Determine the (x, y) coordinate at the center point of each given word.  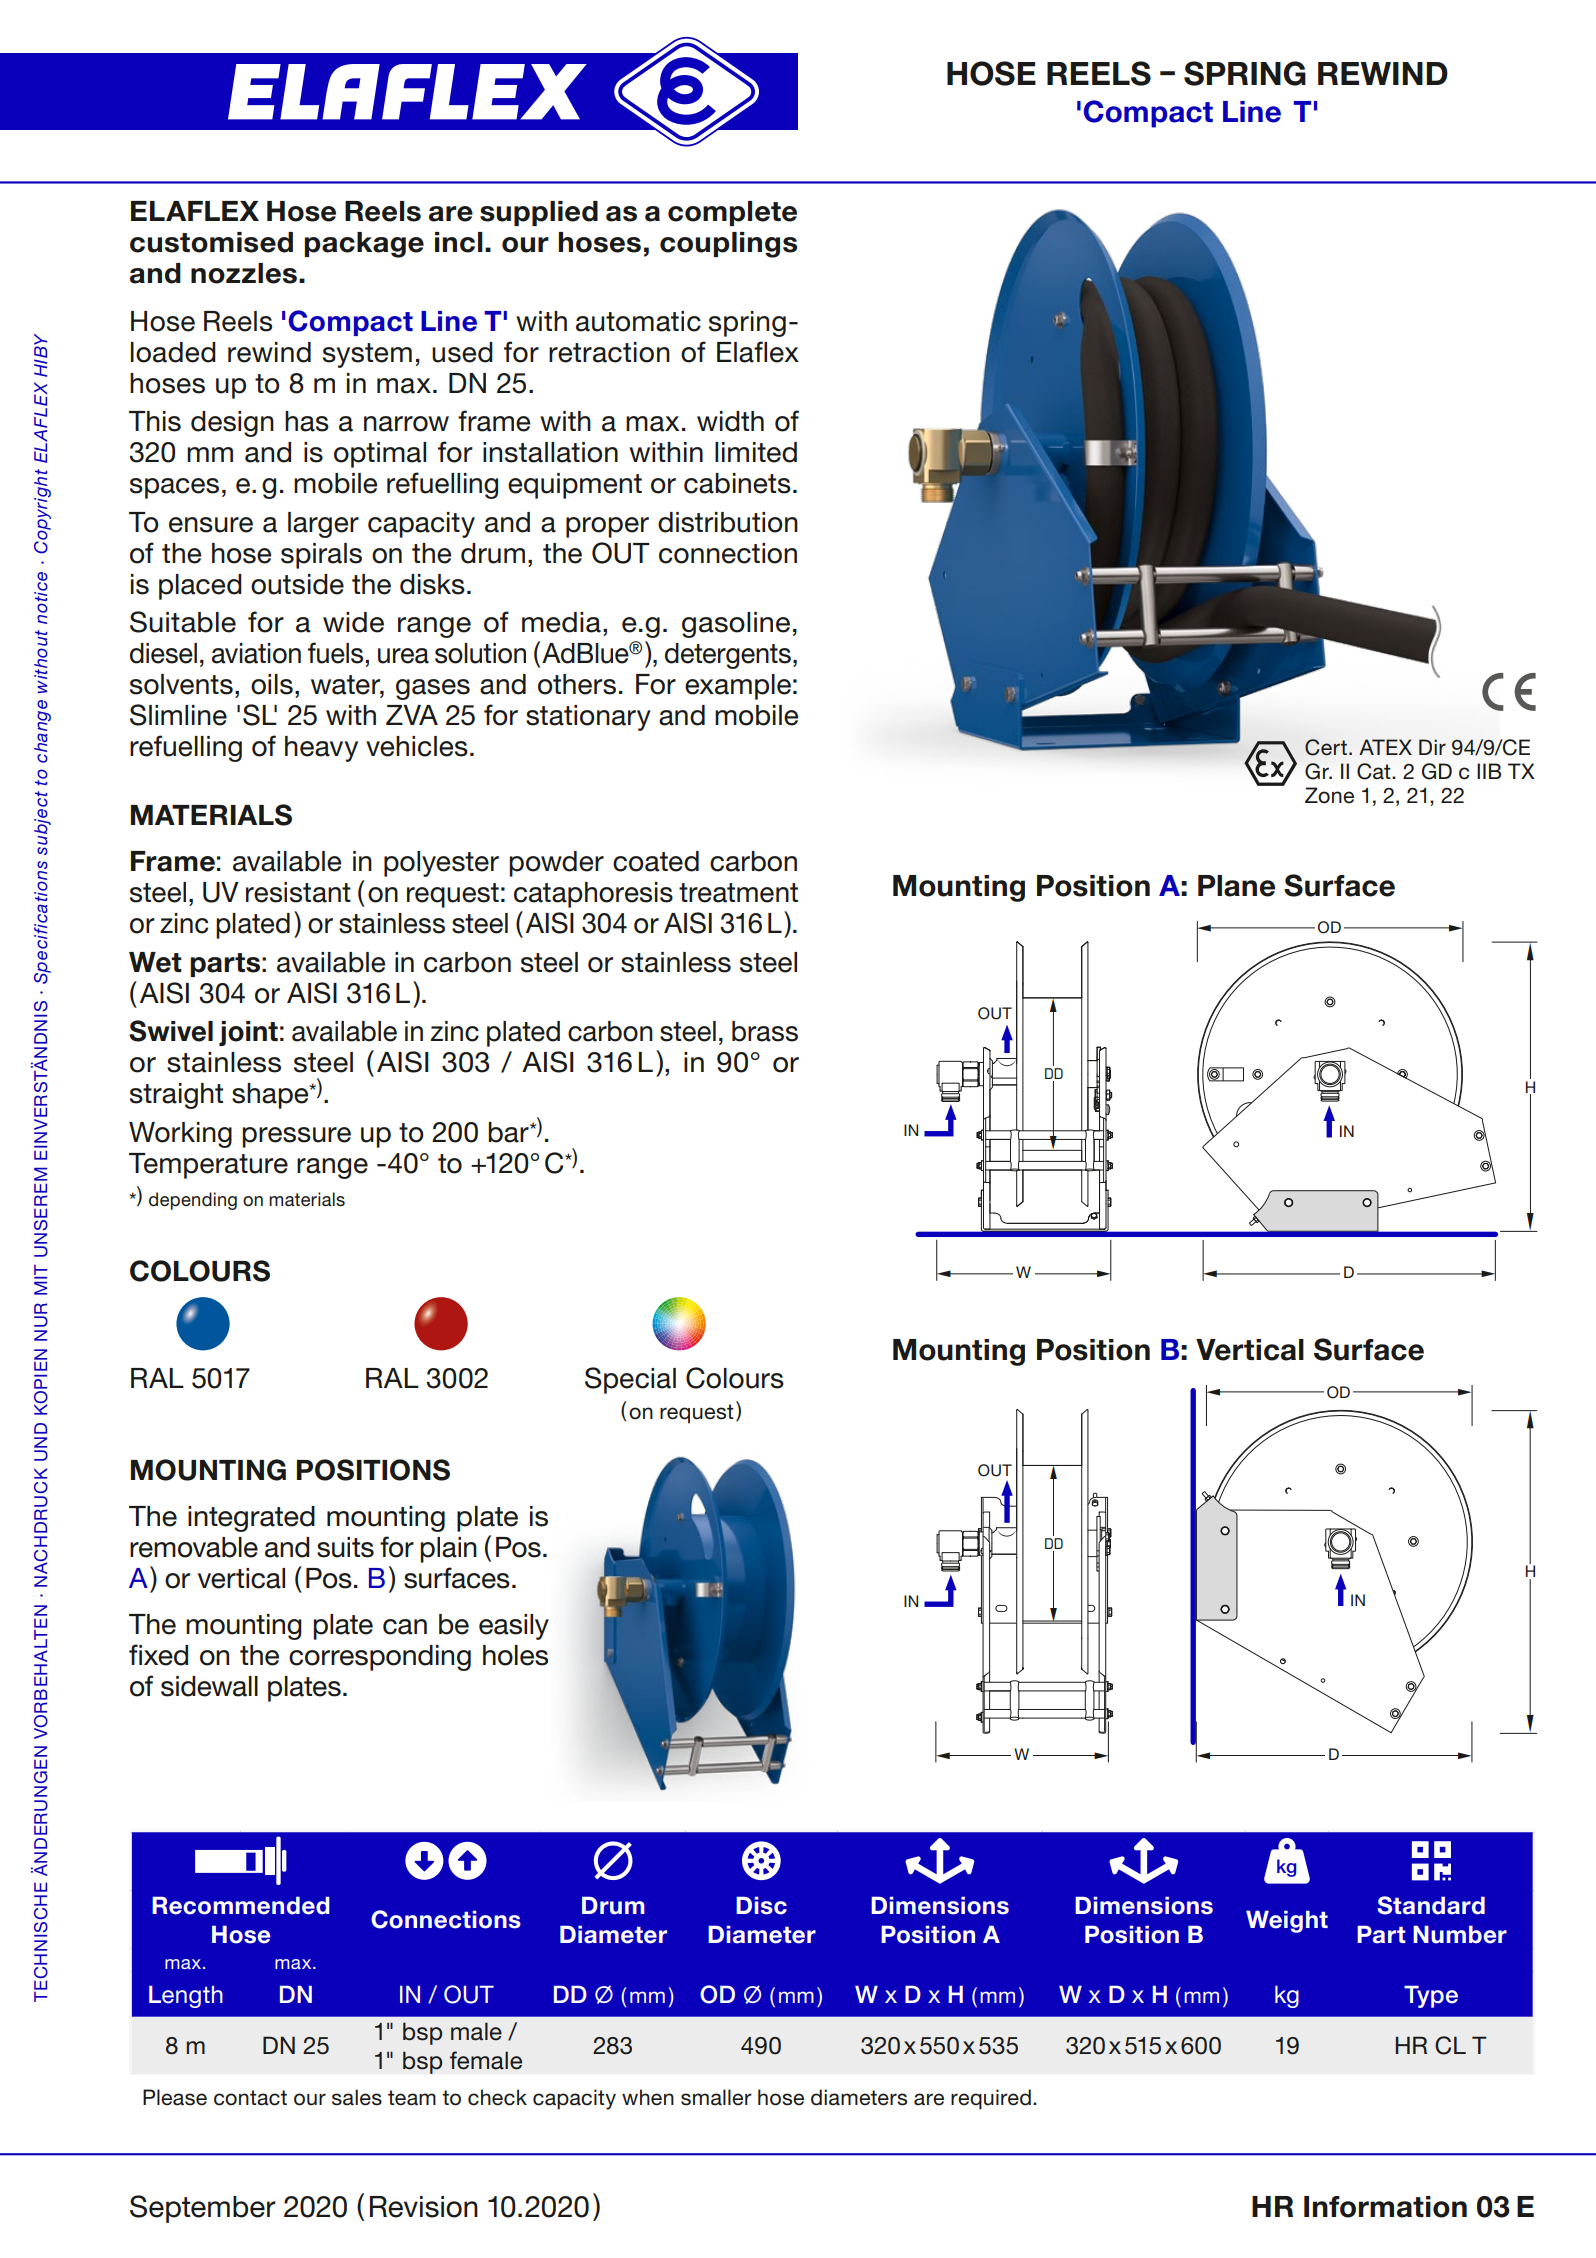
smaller (716, 2097)
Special (630, 1380)
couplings (728, 245)
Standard (1431, 1905)
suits (345, 1547)
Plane (1236, 886)
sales (357, 2097)
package (364, 245)
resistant (298, 892)
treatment (738, 893)
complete (732, 213)
